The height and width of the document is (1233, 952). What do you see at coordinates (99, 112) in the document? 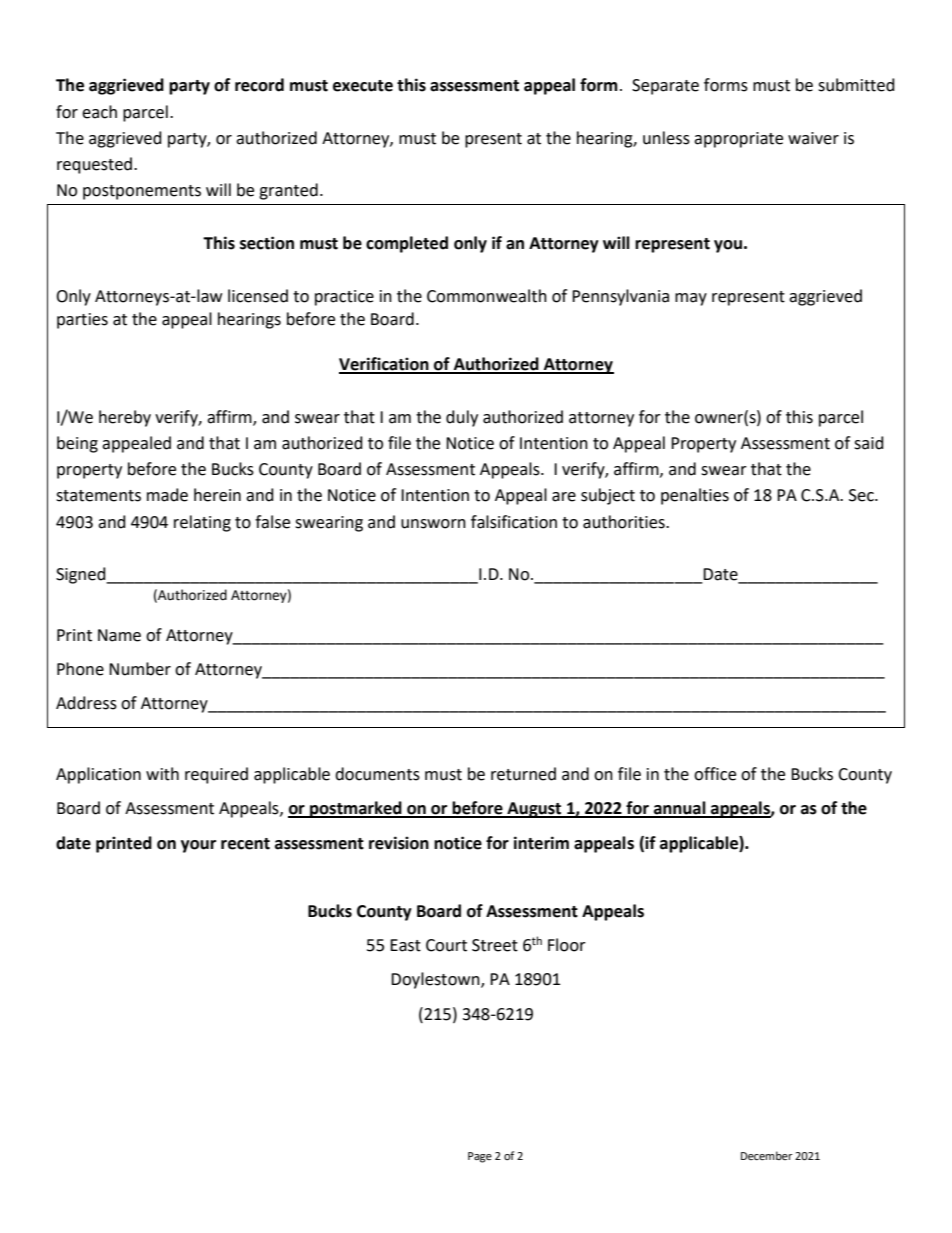
I see `each` at bounding box center [99, 112].
